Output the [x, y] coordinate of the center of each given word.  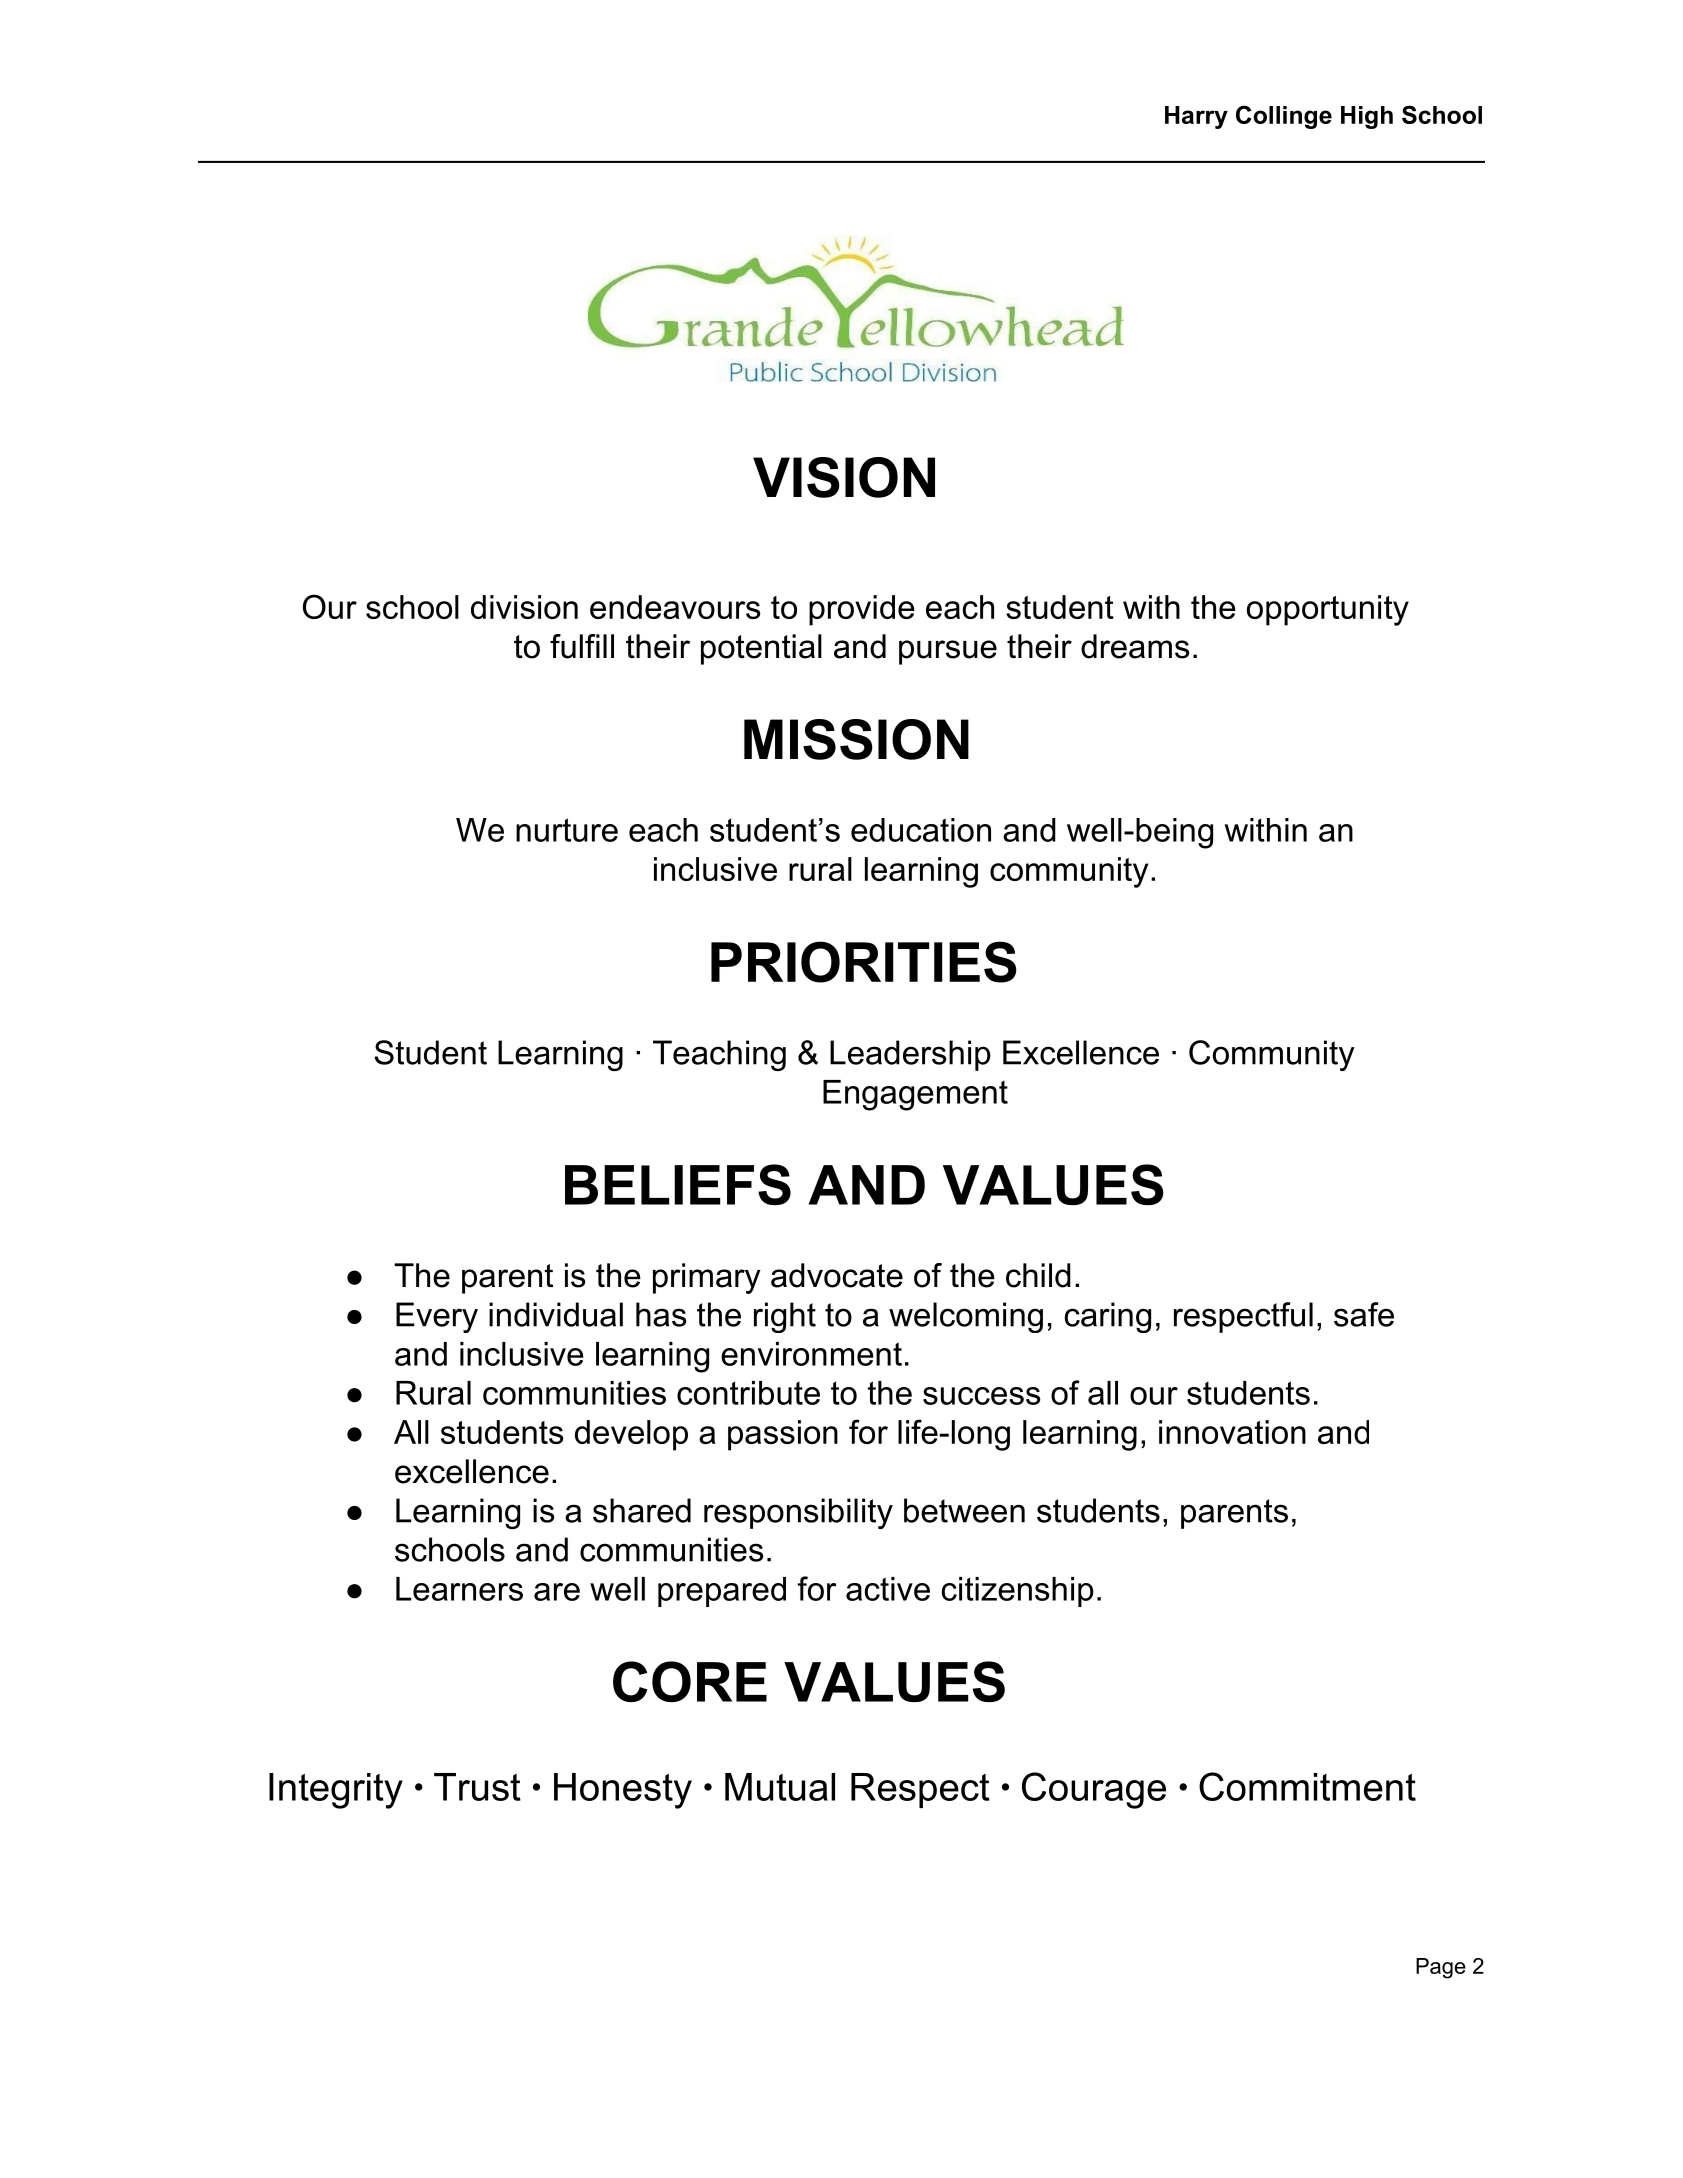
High [1367, 117]
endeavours [675, 607]
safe [1364, 1314]
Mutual [780, 1787]
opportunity [1328, 610]
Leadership [910, 1055]
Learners [459, 1589]
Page [1441, 1968]
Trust [477, 1787]
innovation [1232, 1432]
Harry [1196, 117]
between [964, 1510]
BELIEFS [678, 1184]
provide [862, 610]
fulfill [582, 646]
